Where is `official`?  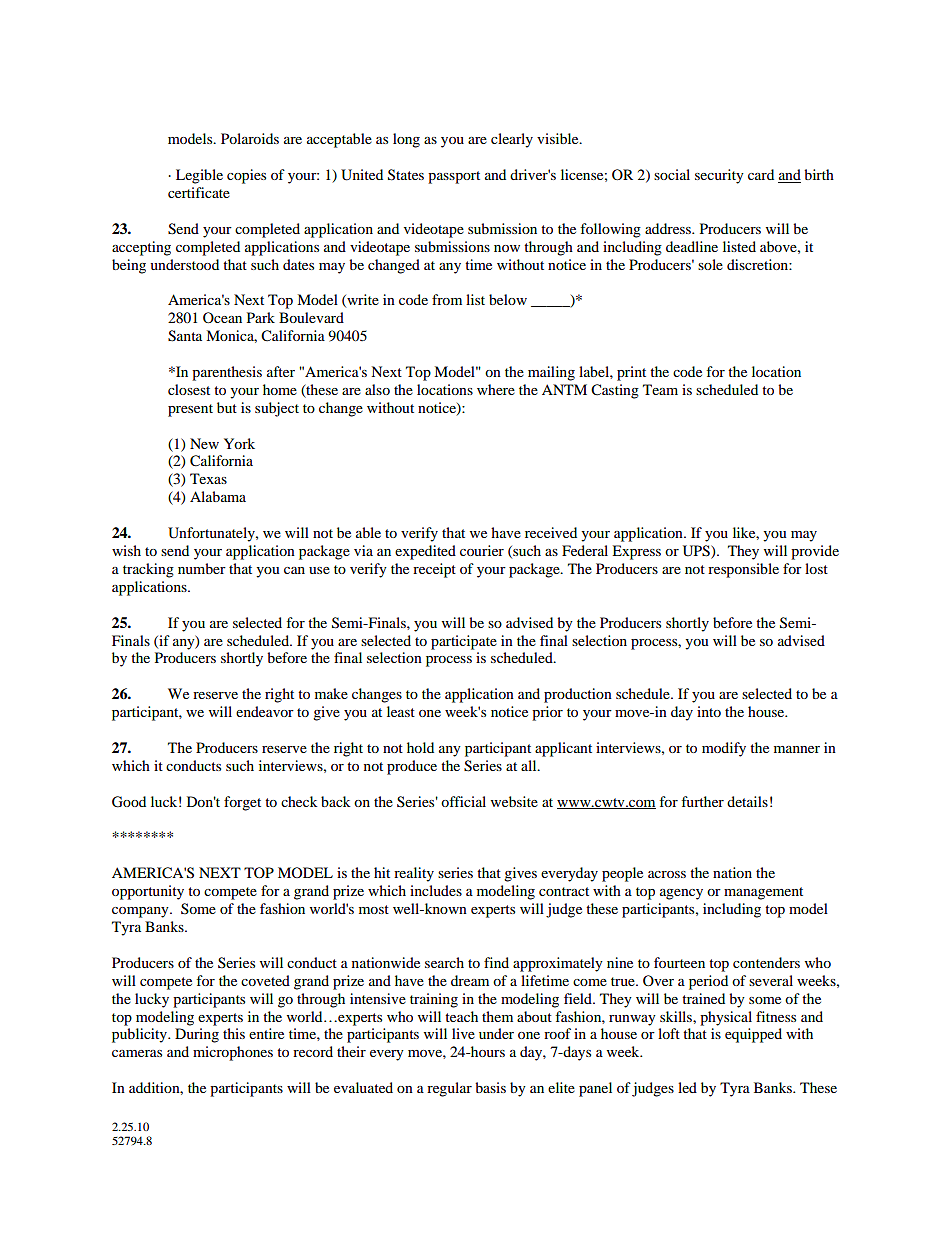
official is located at coordinates (463, 801).
